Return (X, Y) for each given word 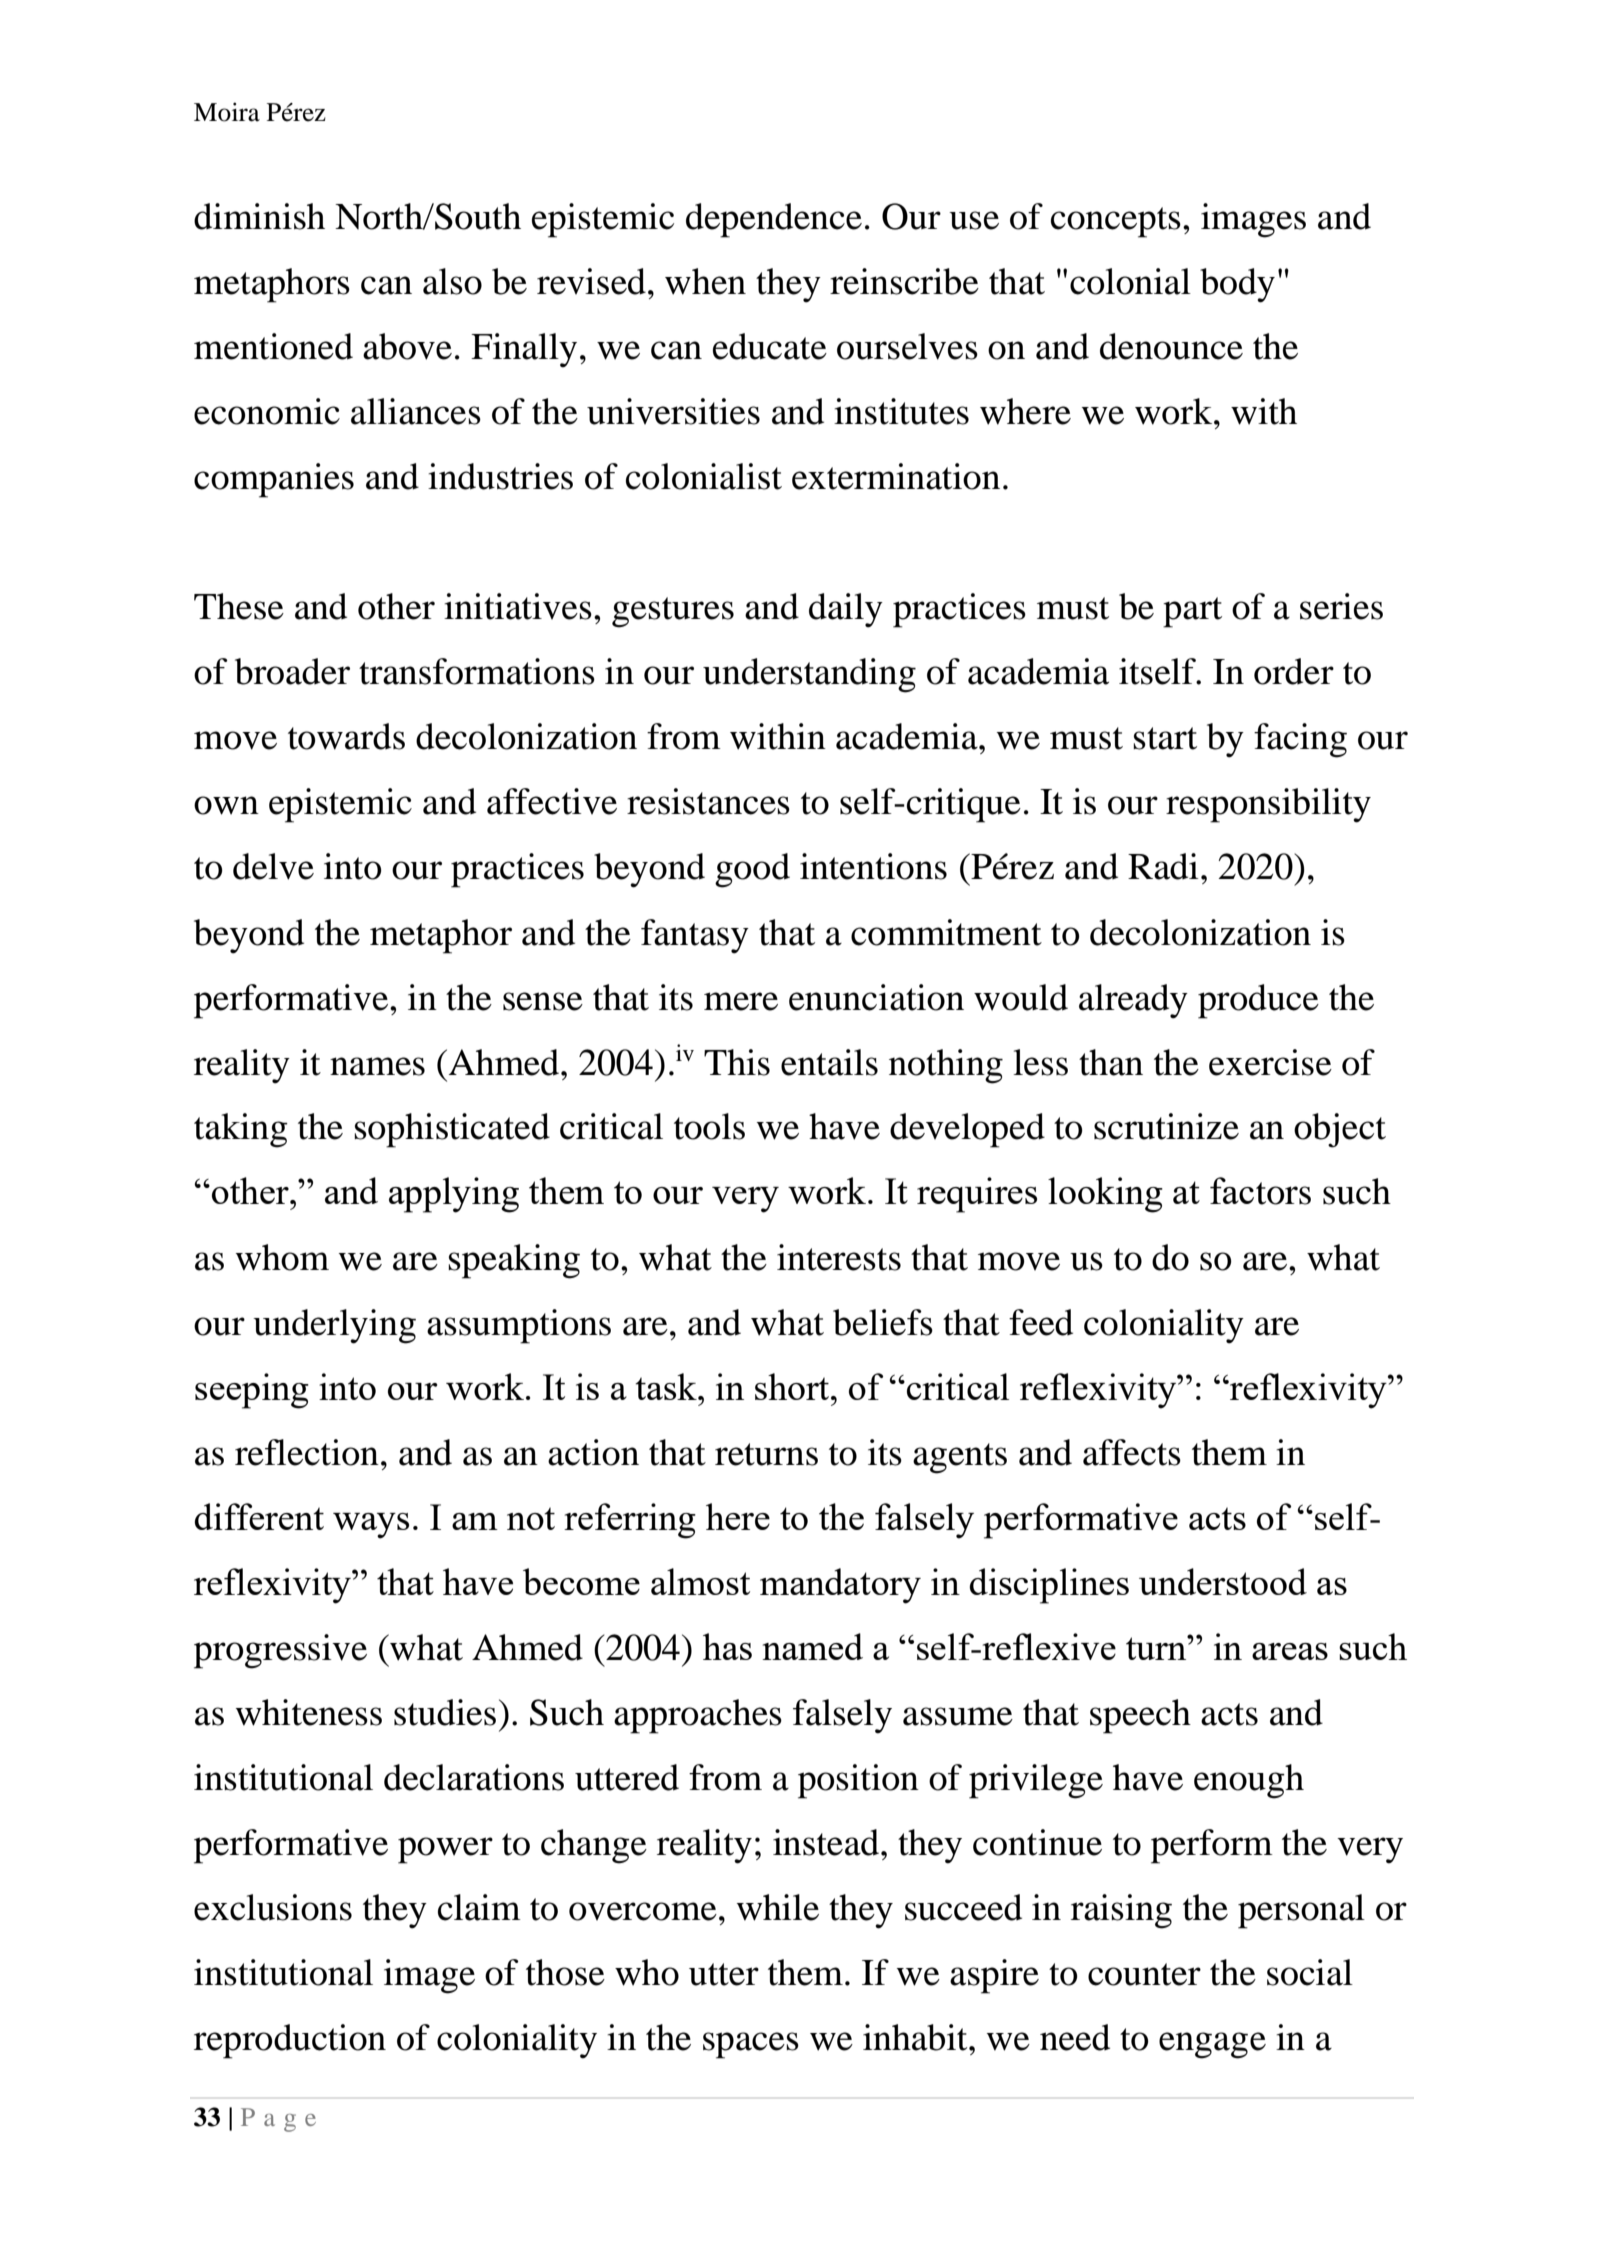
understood (1223, 1581)
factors (1260, 1191)
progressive (280, 1651)
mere (741, 1001)
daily (846, 610)
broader (292, 671)
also (452, 281)
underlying (334, 1326)
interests (839, 1257)
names (377, 1066)
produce (1258, 1001)
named (812, 1646)
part (1192, 612)
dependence (774, 220)
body (1237, 285)
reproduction (290, 2041)
